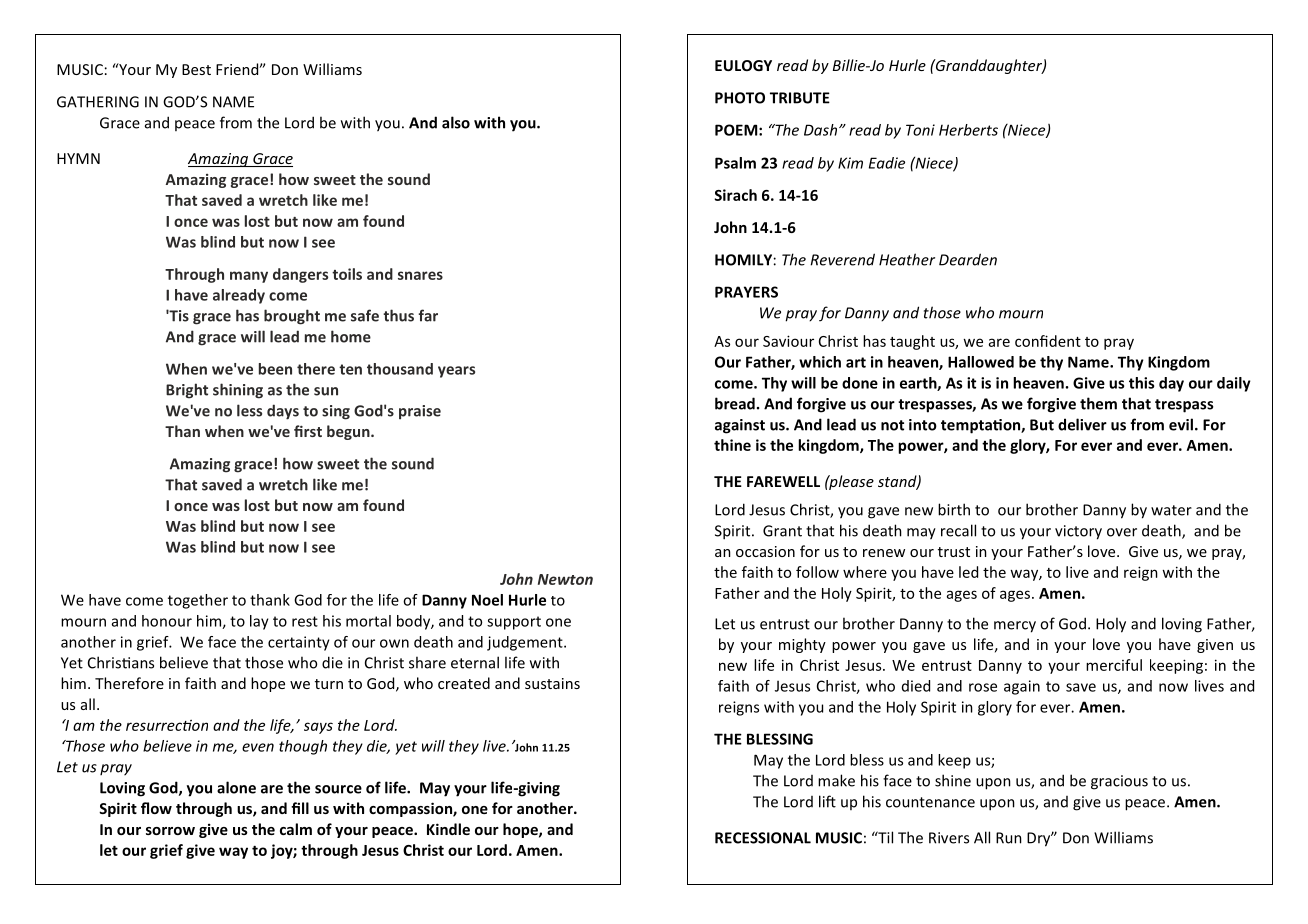 The height and width of the image is (924, 1308). I want to click on Toni, so click(920, 130).
